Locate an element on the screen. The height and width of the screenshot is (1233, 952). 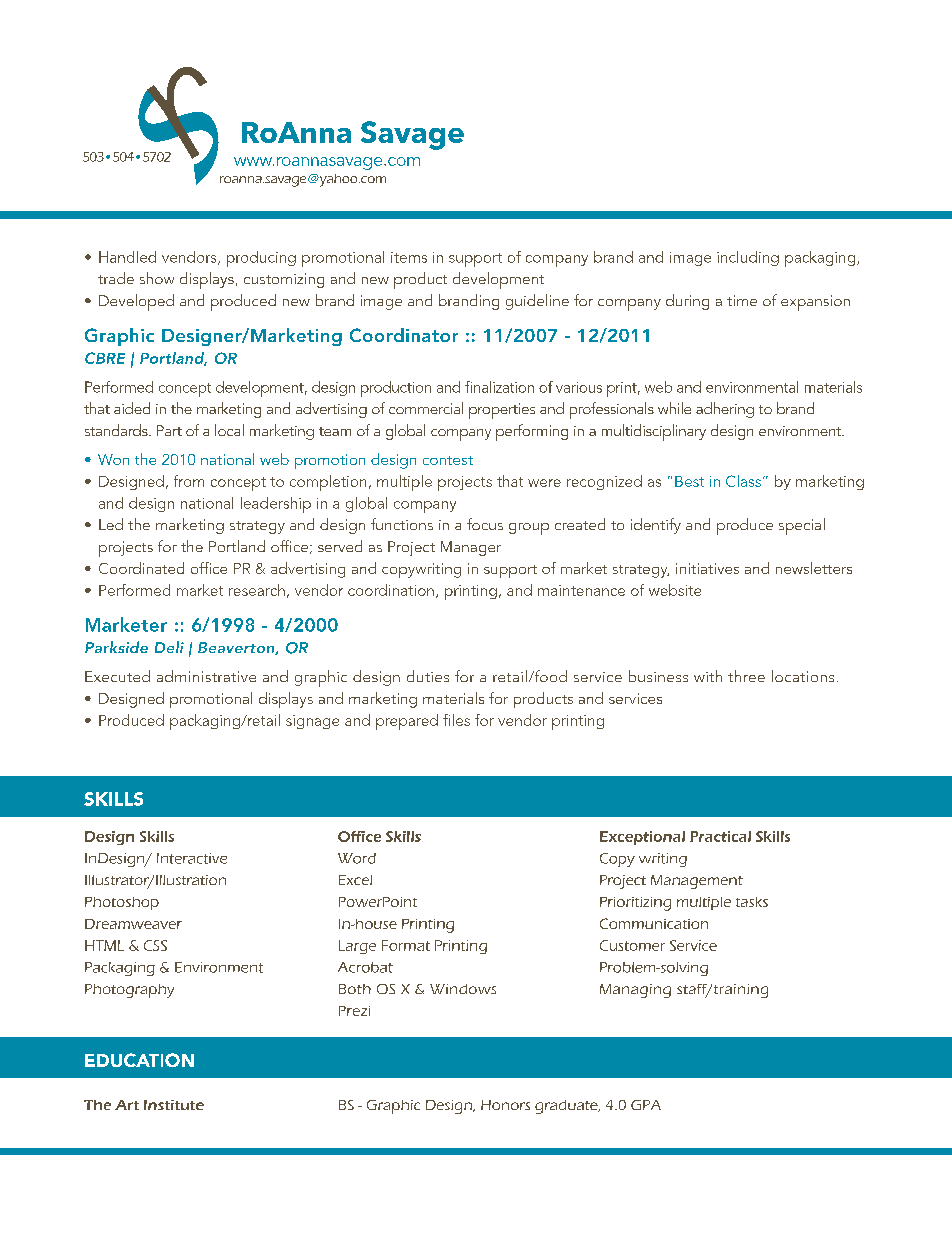
Excel is located at coordinates (355, 880).
